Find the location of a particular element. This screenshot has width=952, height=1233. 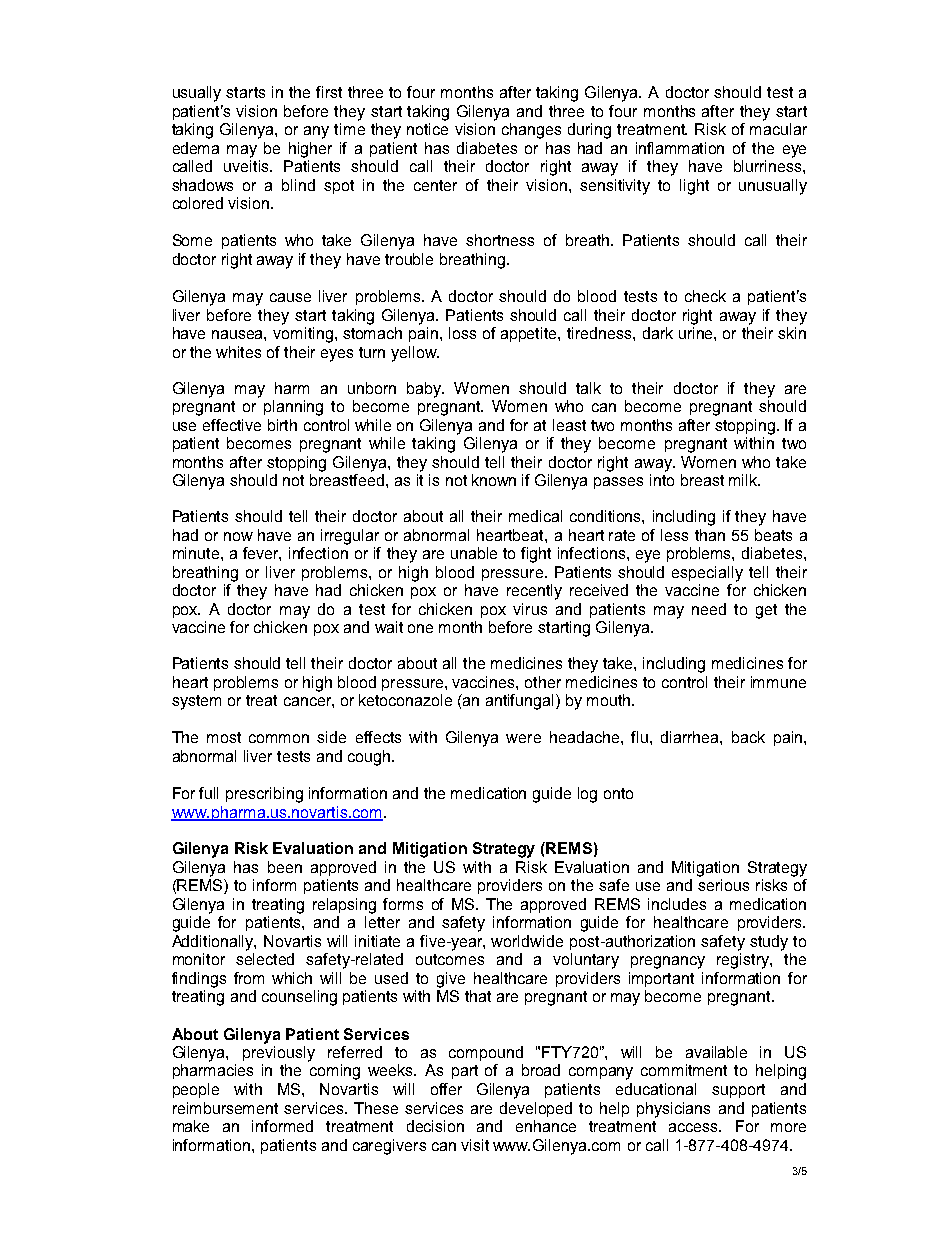

uveitis is located at coordinates (247, 166).
